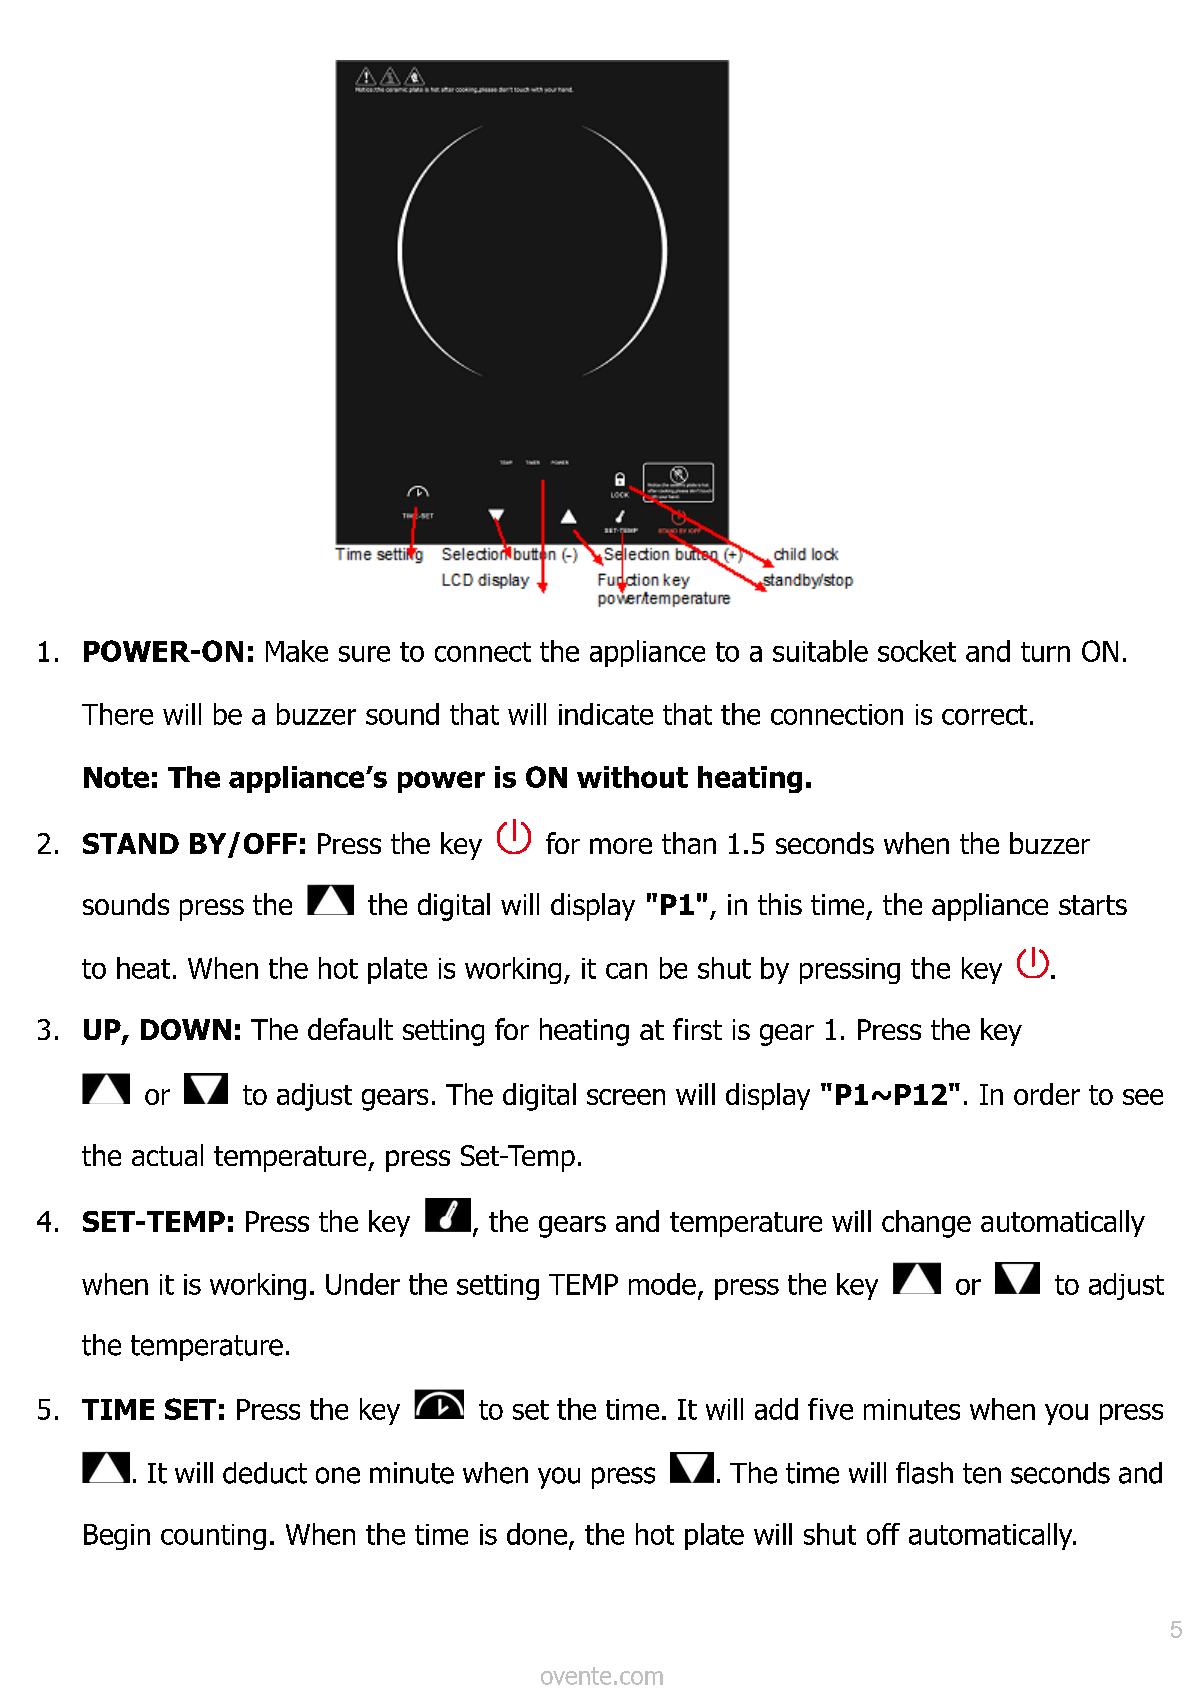  I want to click on indicate, so click(606, 714).
